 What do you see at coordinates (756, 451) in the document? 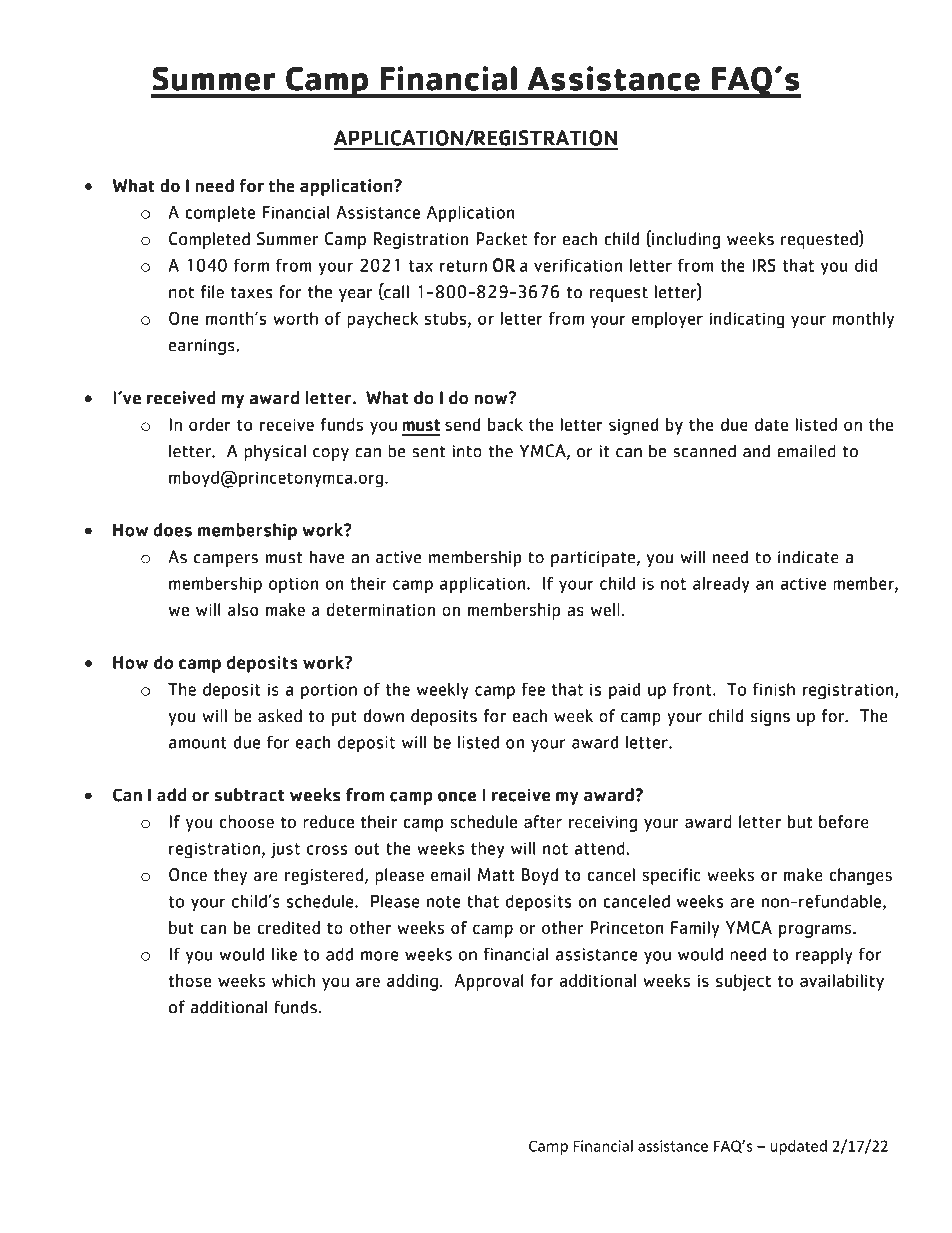
I see `and` at bounding box center [756, 451].
